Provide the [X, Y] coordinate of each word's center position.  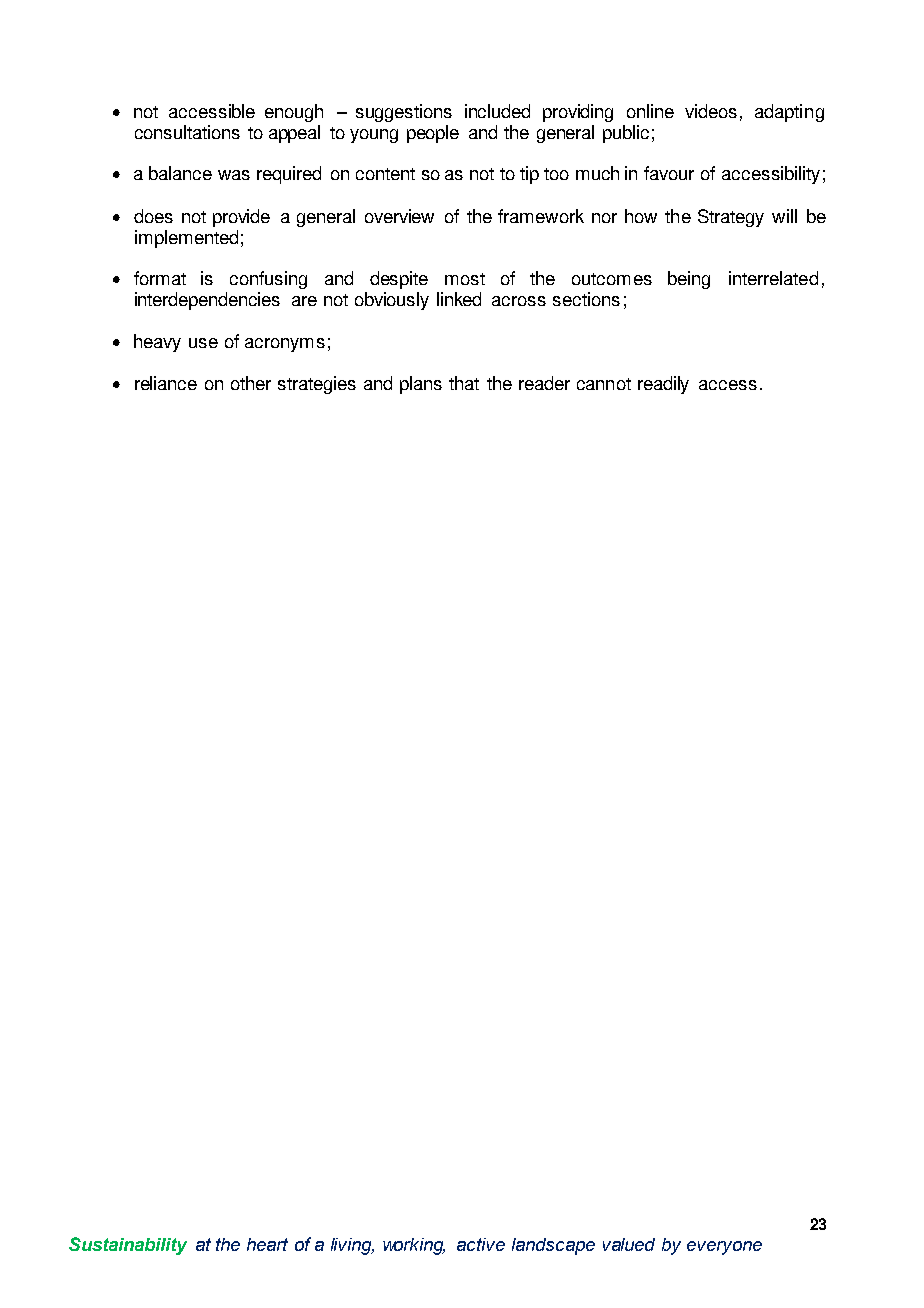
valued [629, 1244]
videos [711, 111]
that [464, 383]
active [481, 1244]
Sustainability [128, 1246]
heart [267, 1244]
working [414, 1246]
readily [663, 385]
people [433, 134]
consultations [187, 132]
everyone [724, 1248]
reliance [166, 383]
